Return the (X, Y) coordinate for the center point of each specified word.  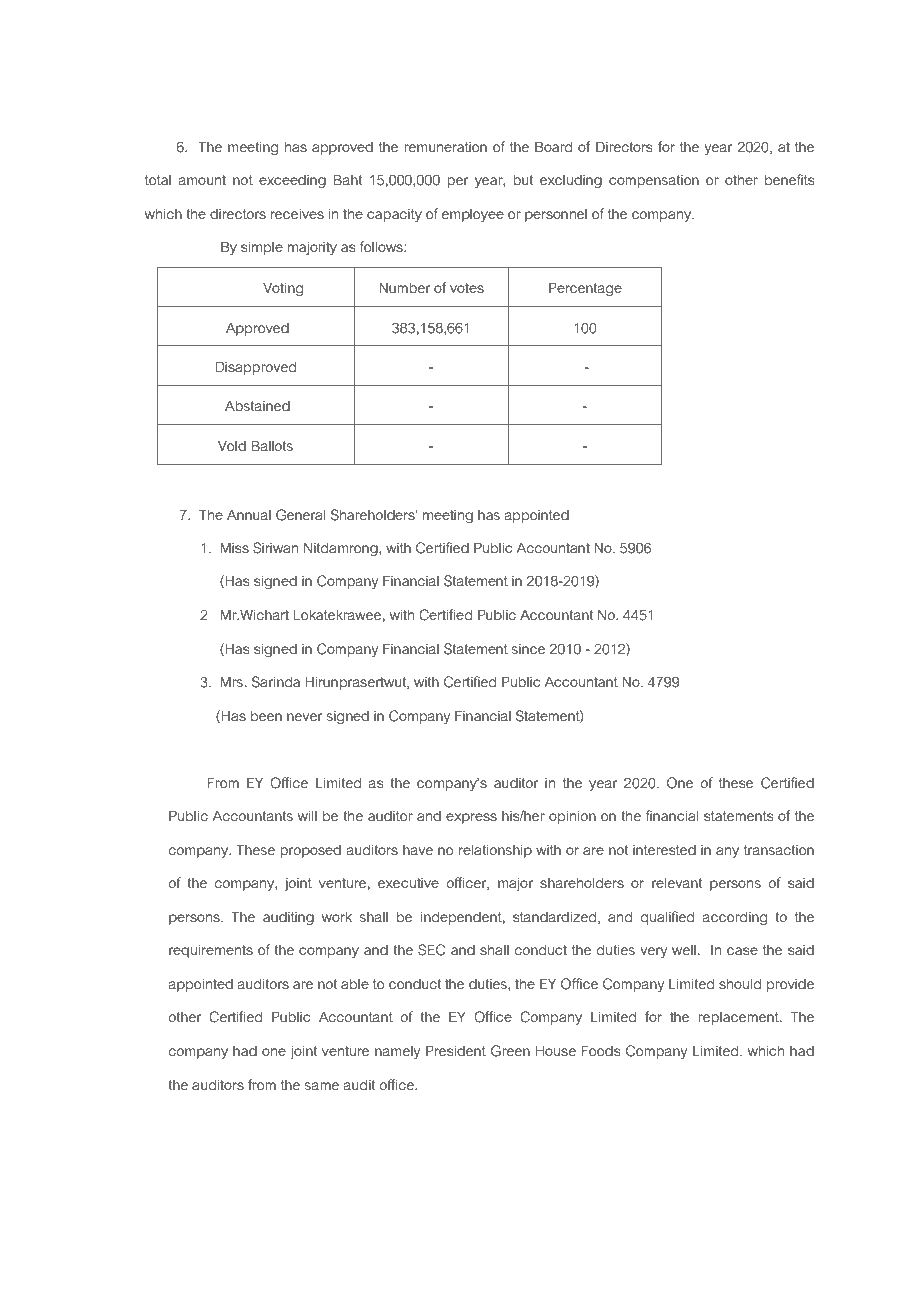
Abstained (257, 406)
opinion (572, 817)
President (456, 1050)
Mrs (233, 681)
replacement (739, 1018)
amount (202, 180)
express (471, 818)
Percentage (585, 289)
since (528, 649)
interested (664, 850)
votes (467, 288)
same (322, 1086)
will (307, 816)
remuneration (445, 147)
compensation (654, 181)
